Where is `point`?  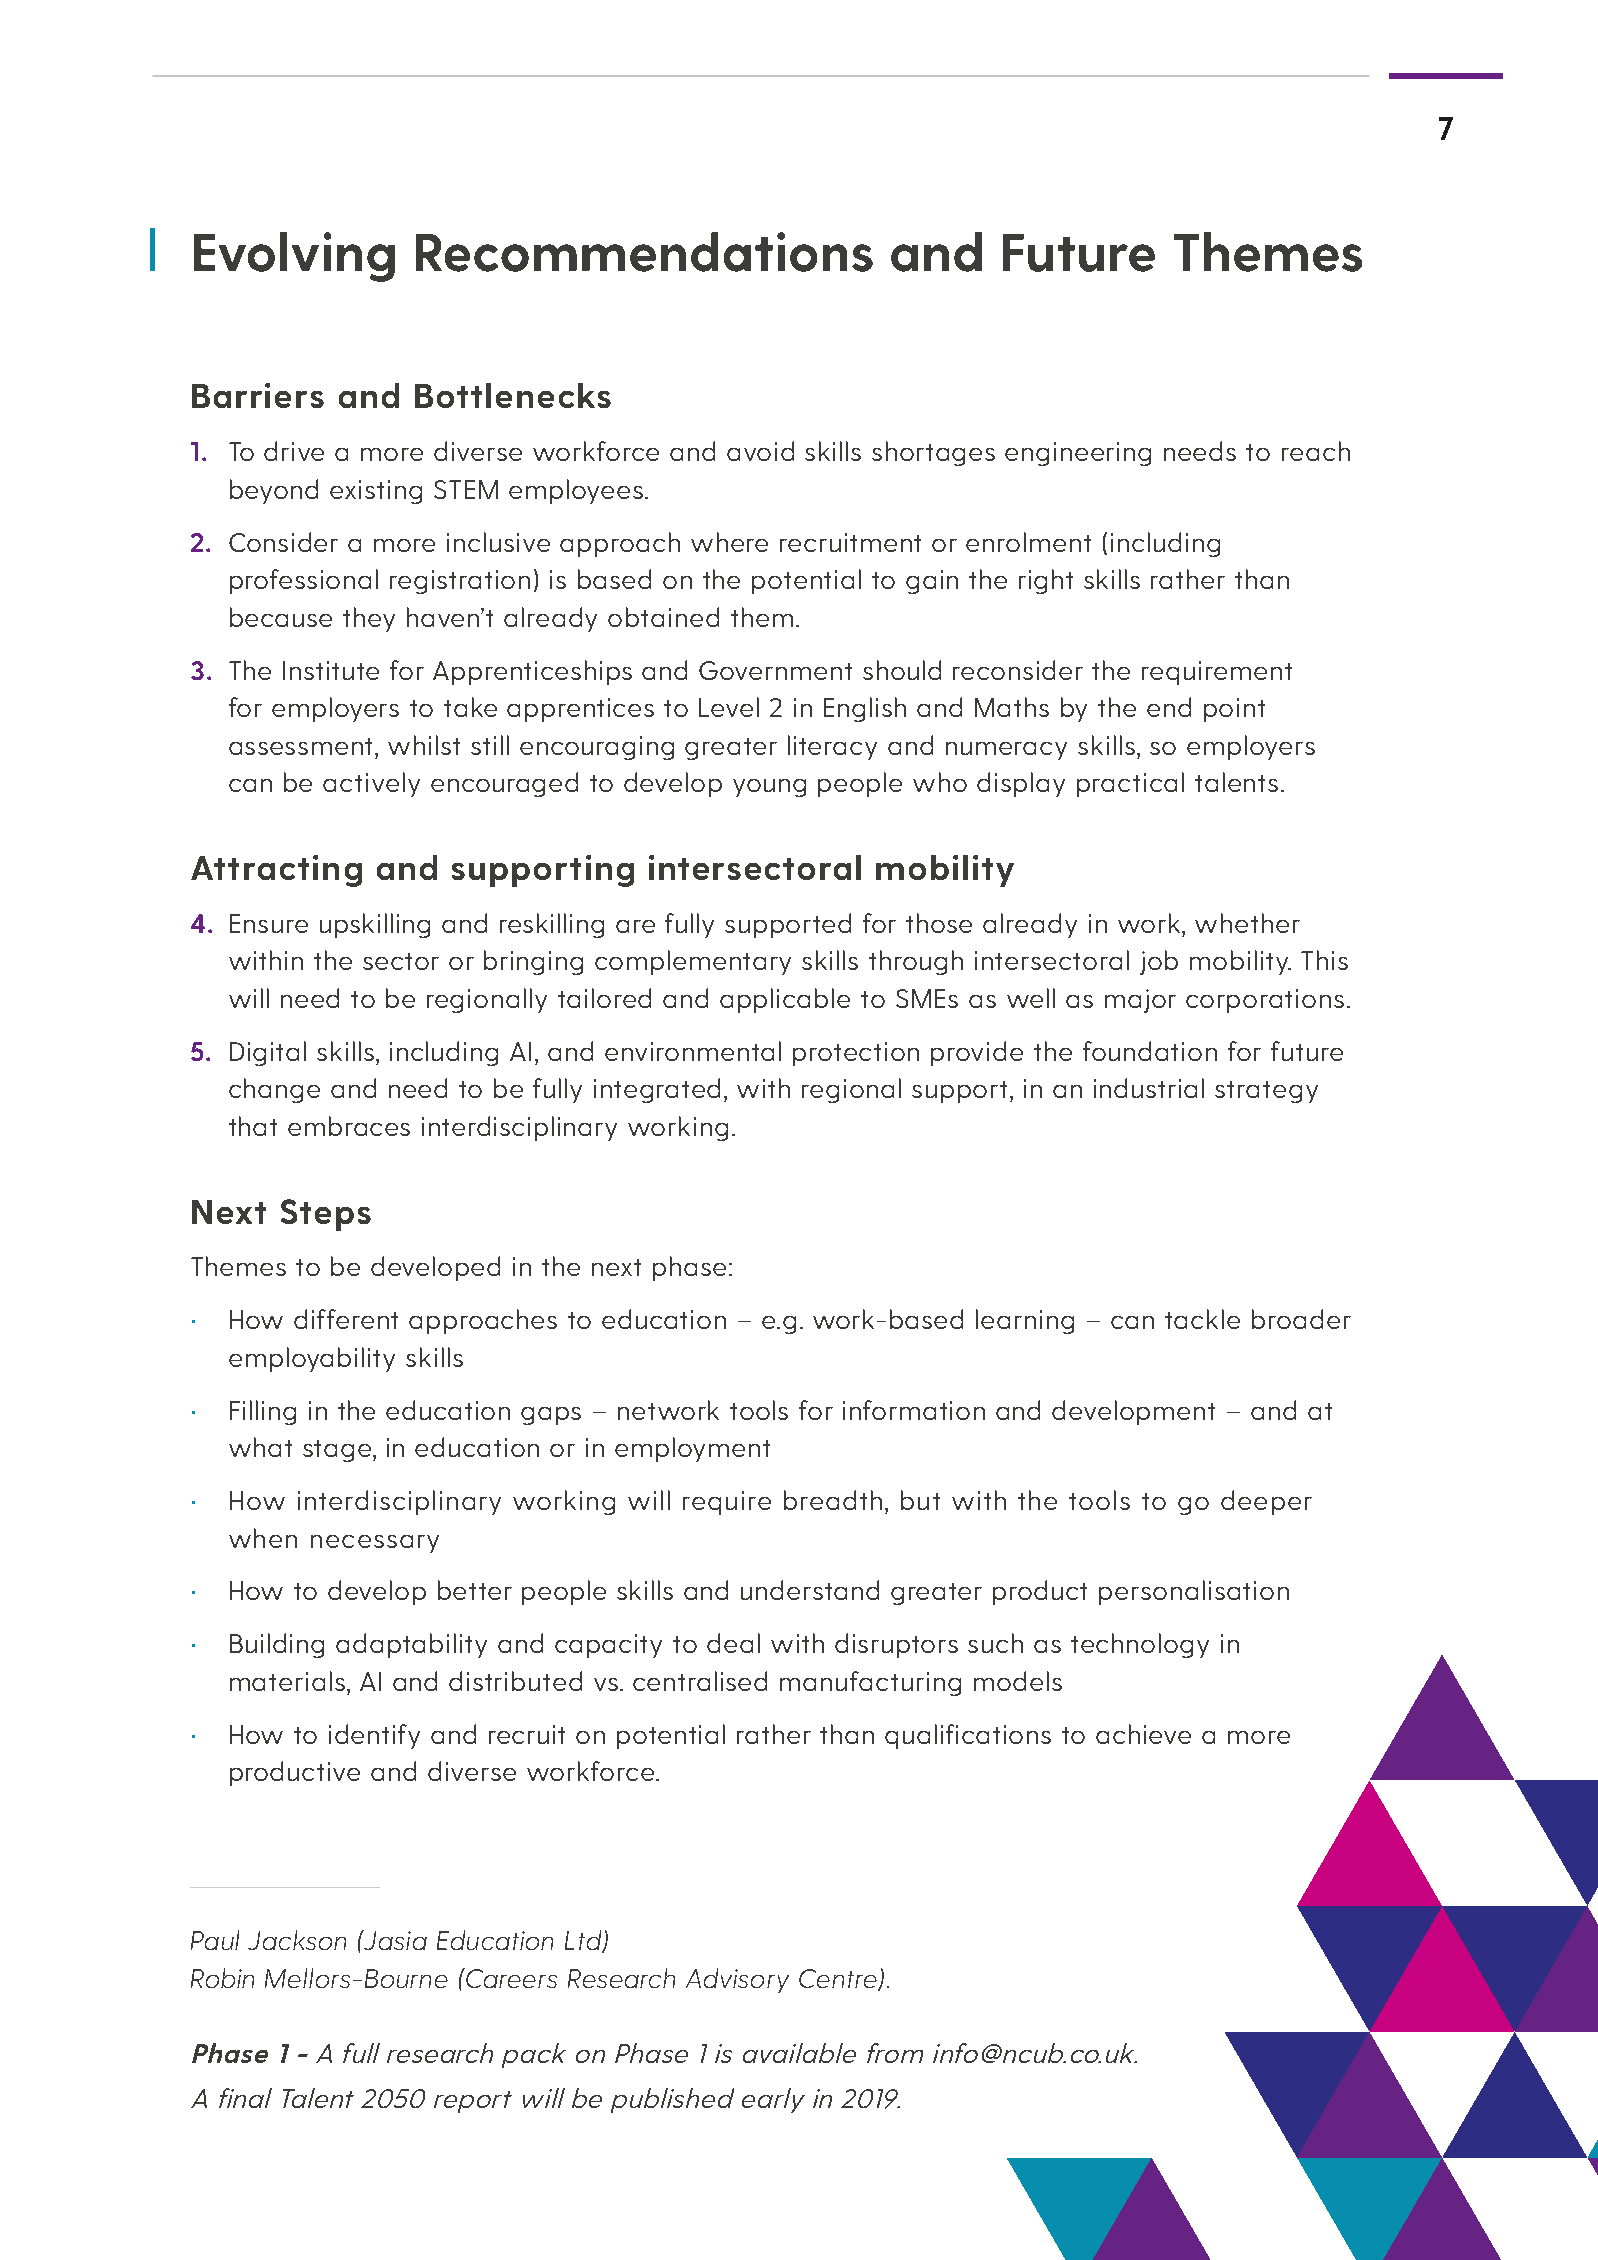 point is located at coordinates (1234, 710).
